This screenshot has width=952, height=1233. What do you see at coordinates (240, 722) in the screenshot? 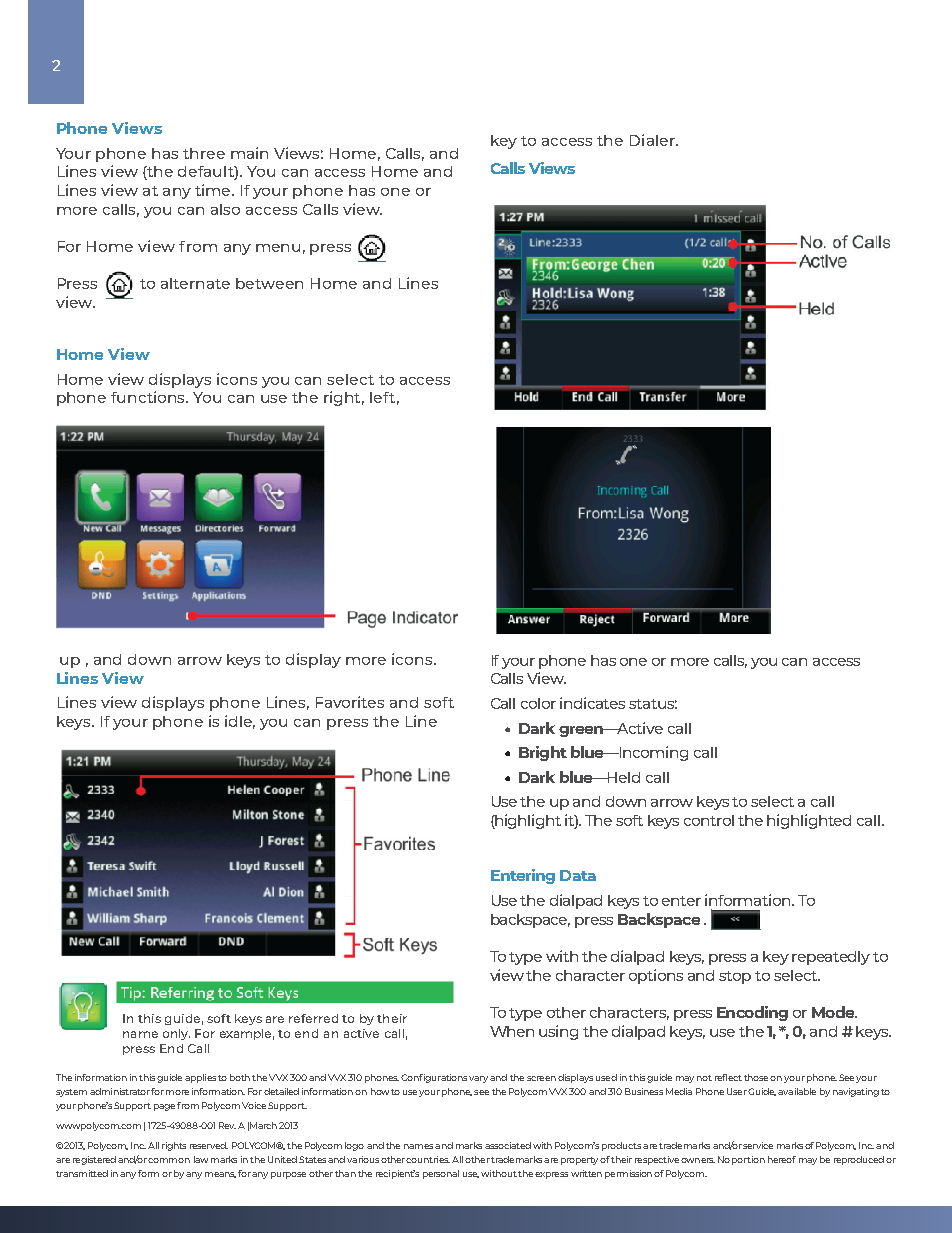
I see `idle` at bounding box center [240, 722].
